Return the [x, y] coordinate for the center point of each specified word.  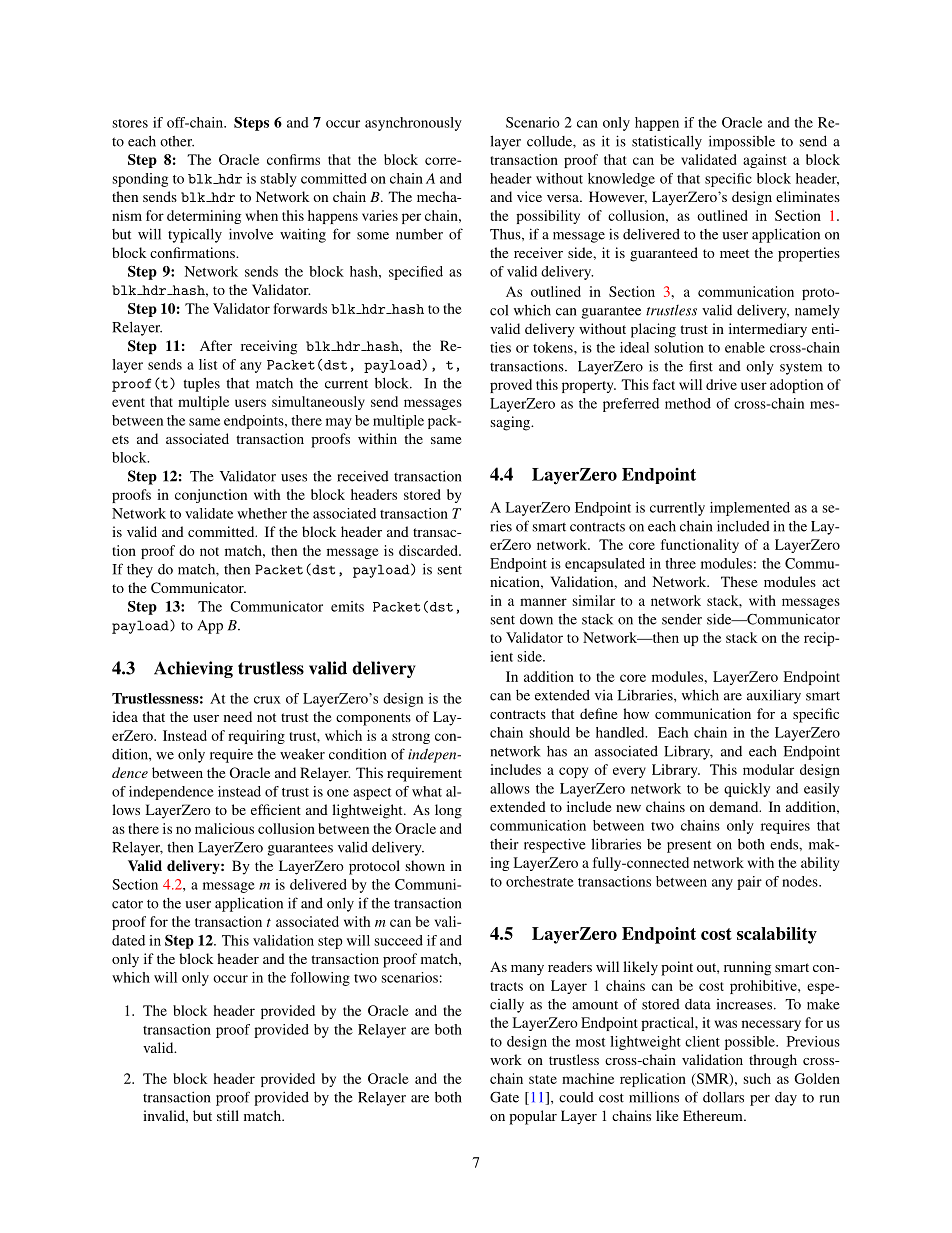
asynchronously [413, 124]
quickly [747, 790]
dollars [723, 1097]
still [228, 1115]
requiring [256, 737]
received [363, 476]
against [764, 161]
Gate [504, 1097]
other [177, 141]
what [427, 791]
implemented [750, 509]
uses [294, 478]
